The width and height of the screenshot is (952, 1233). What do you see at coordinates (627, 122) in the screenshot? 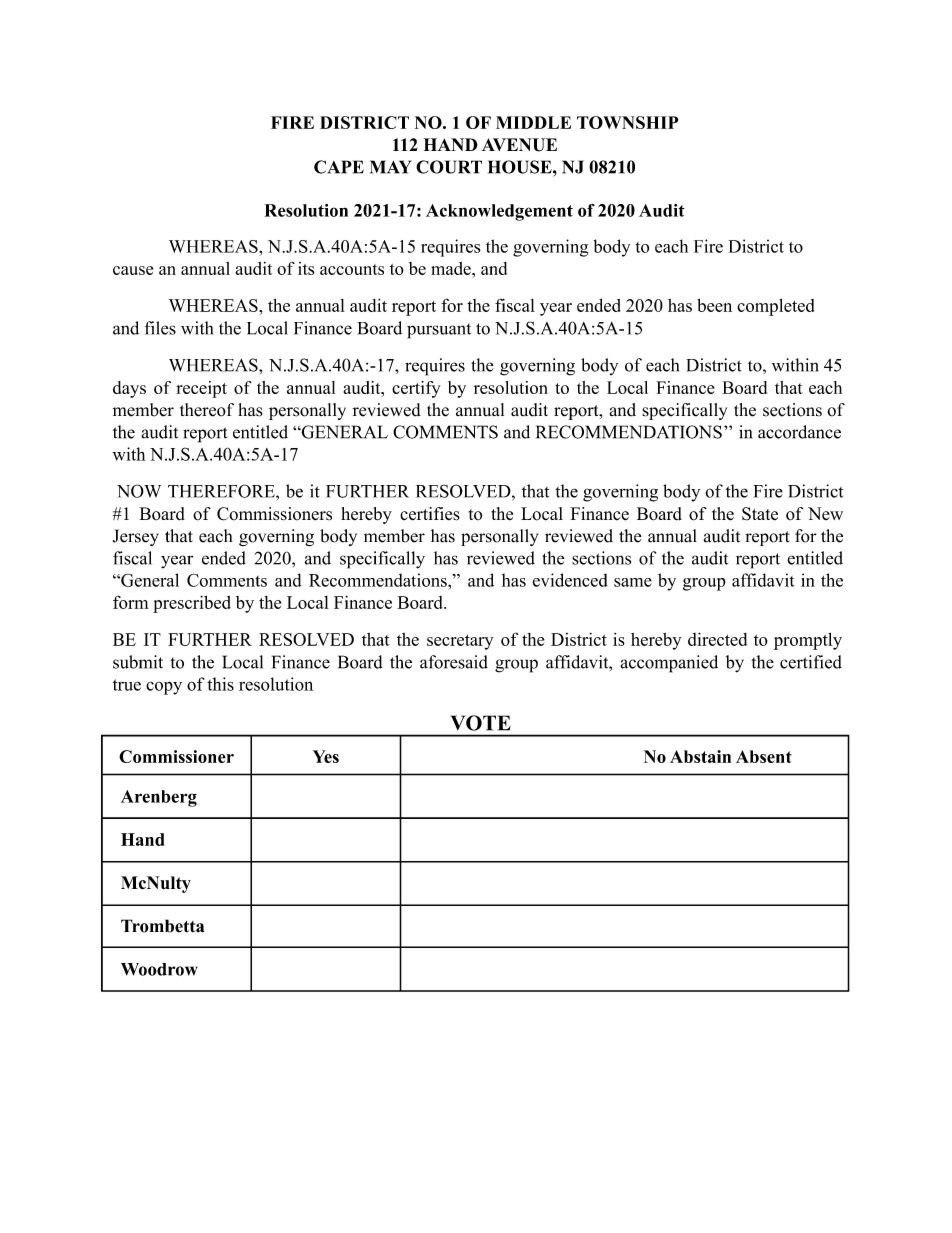
I see `TOWNSHIP` at bounding box center [627, 122].
